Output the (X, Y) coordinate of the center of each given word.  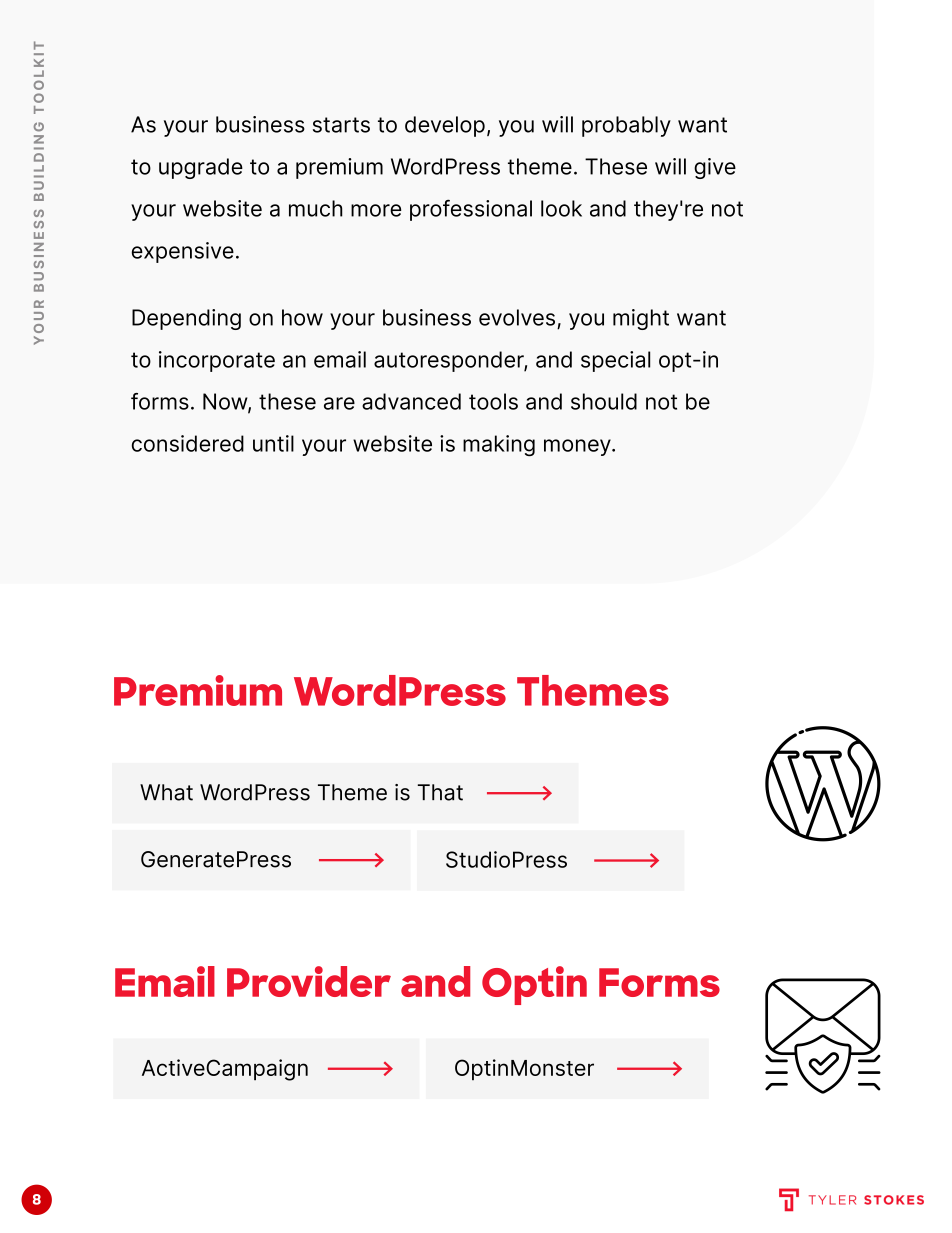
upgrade (201, 168)
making (499, 446)
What (166, 792)
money (578, 447)
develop (445, 126)
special (615, 361)
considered (188, 443)
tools (493, 401)
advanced (411, 401)
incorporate (217, 361)
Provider (309, 981)
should (604, 401)
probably (626, 126)
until (273, 443)
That (440, 792)
